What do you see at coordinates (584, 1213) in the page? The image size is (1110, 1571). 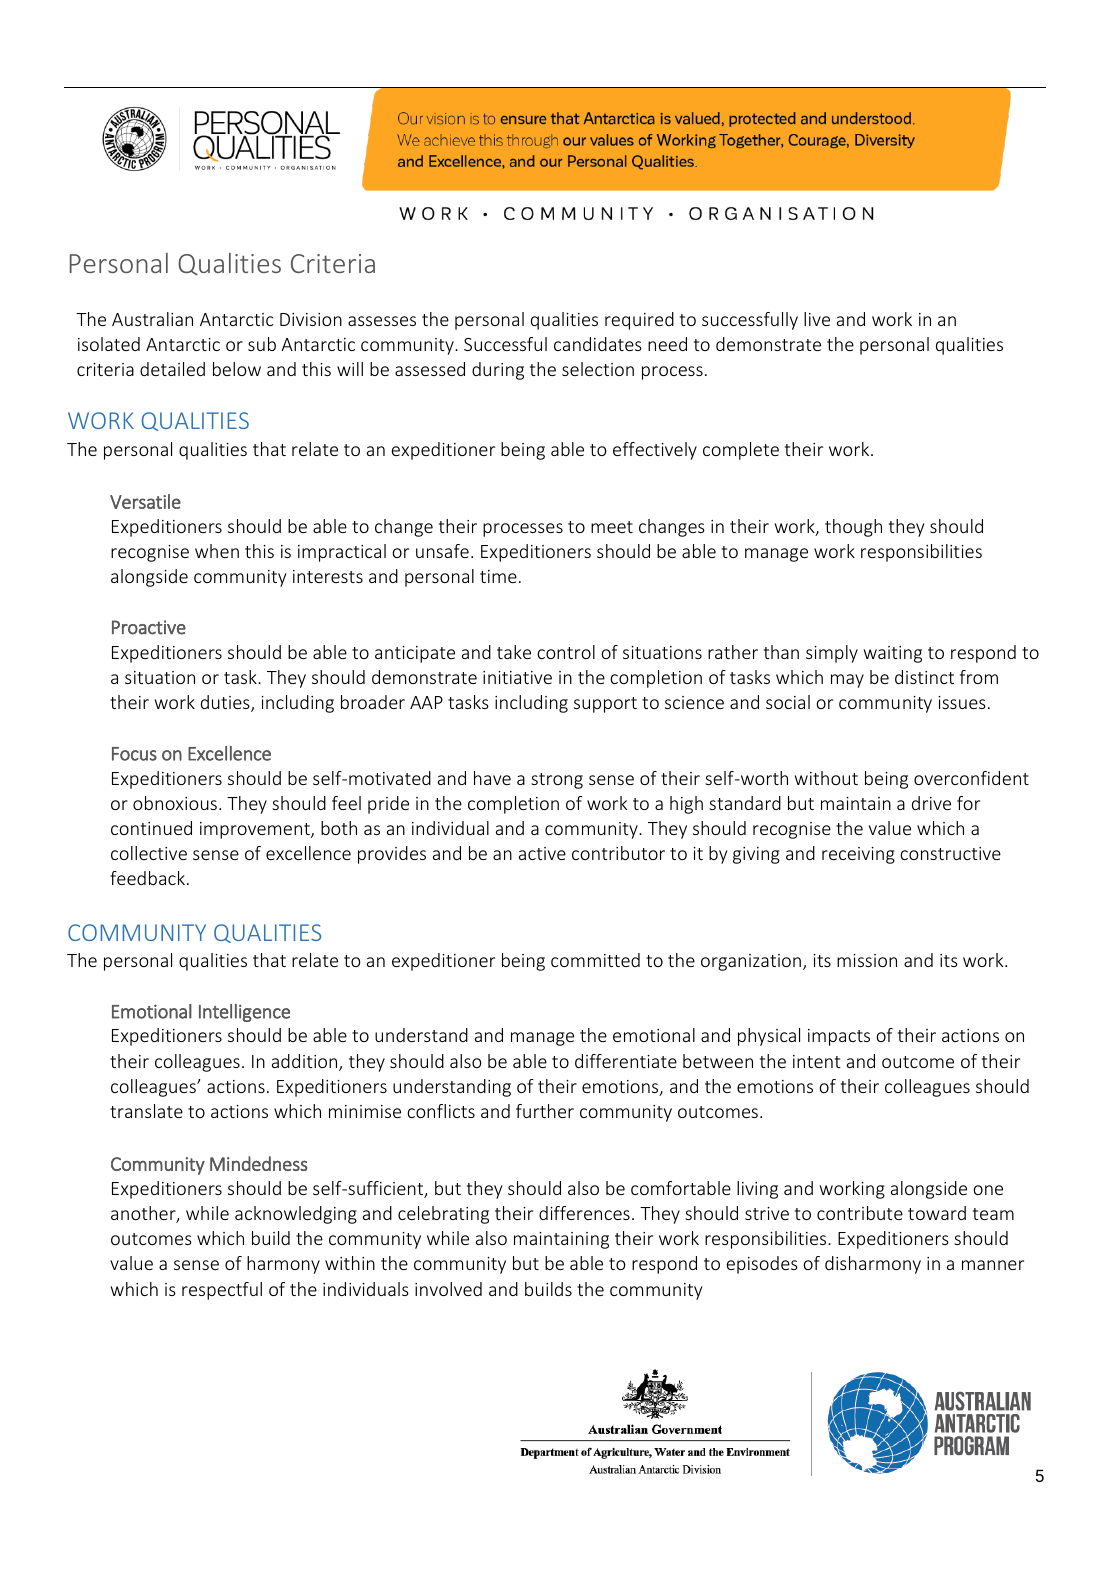 I see `differences` at bounding box center [584, 1213].
